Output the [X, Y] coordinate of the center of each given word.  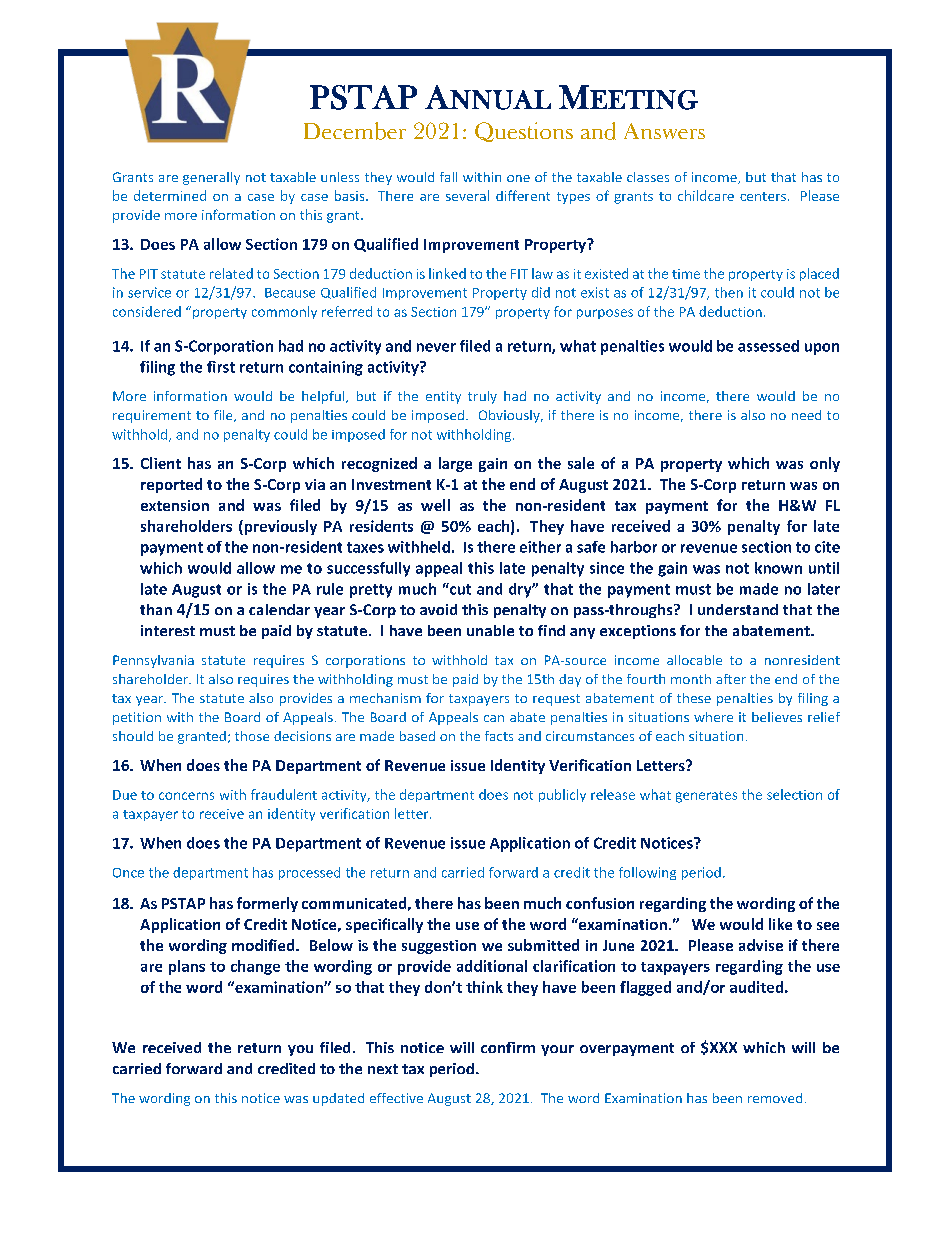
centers [763, 196]
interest [168, 630]
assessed [768, 346]
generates [706, 797]
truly [482, 397]
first [221, 367]
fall [448, 177]
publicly [562, 795]
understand [738, 609]
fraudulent [284, 794]
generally [211, 178]
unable [490, 630]
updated [338, 1099]
